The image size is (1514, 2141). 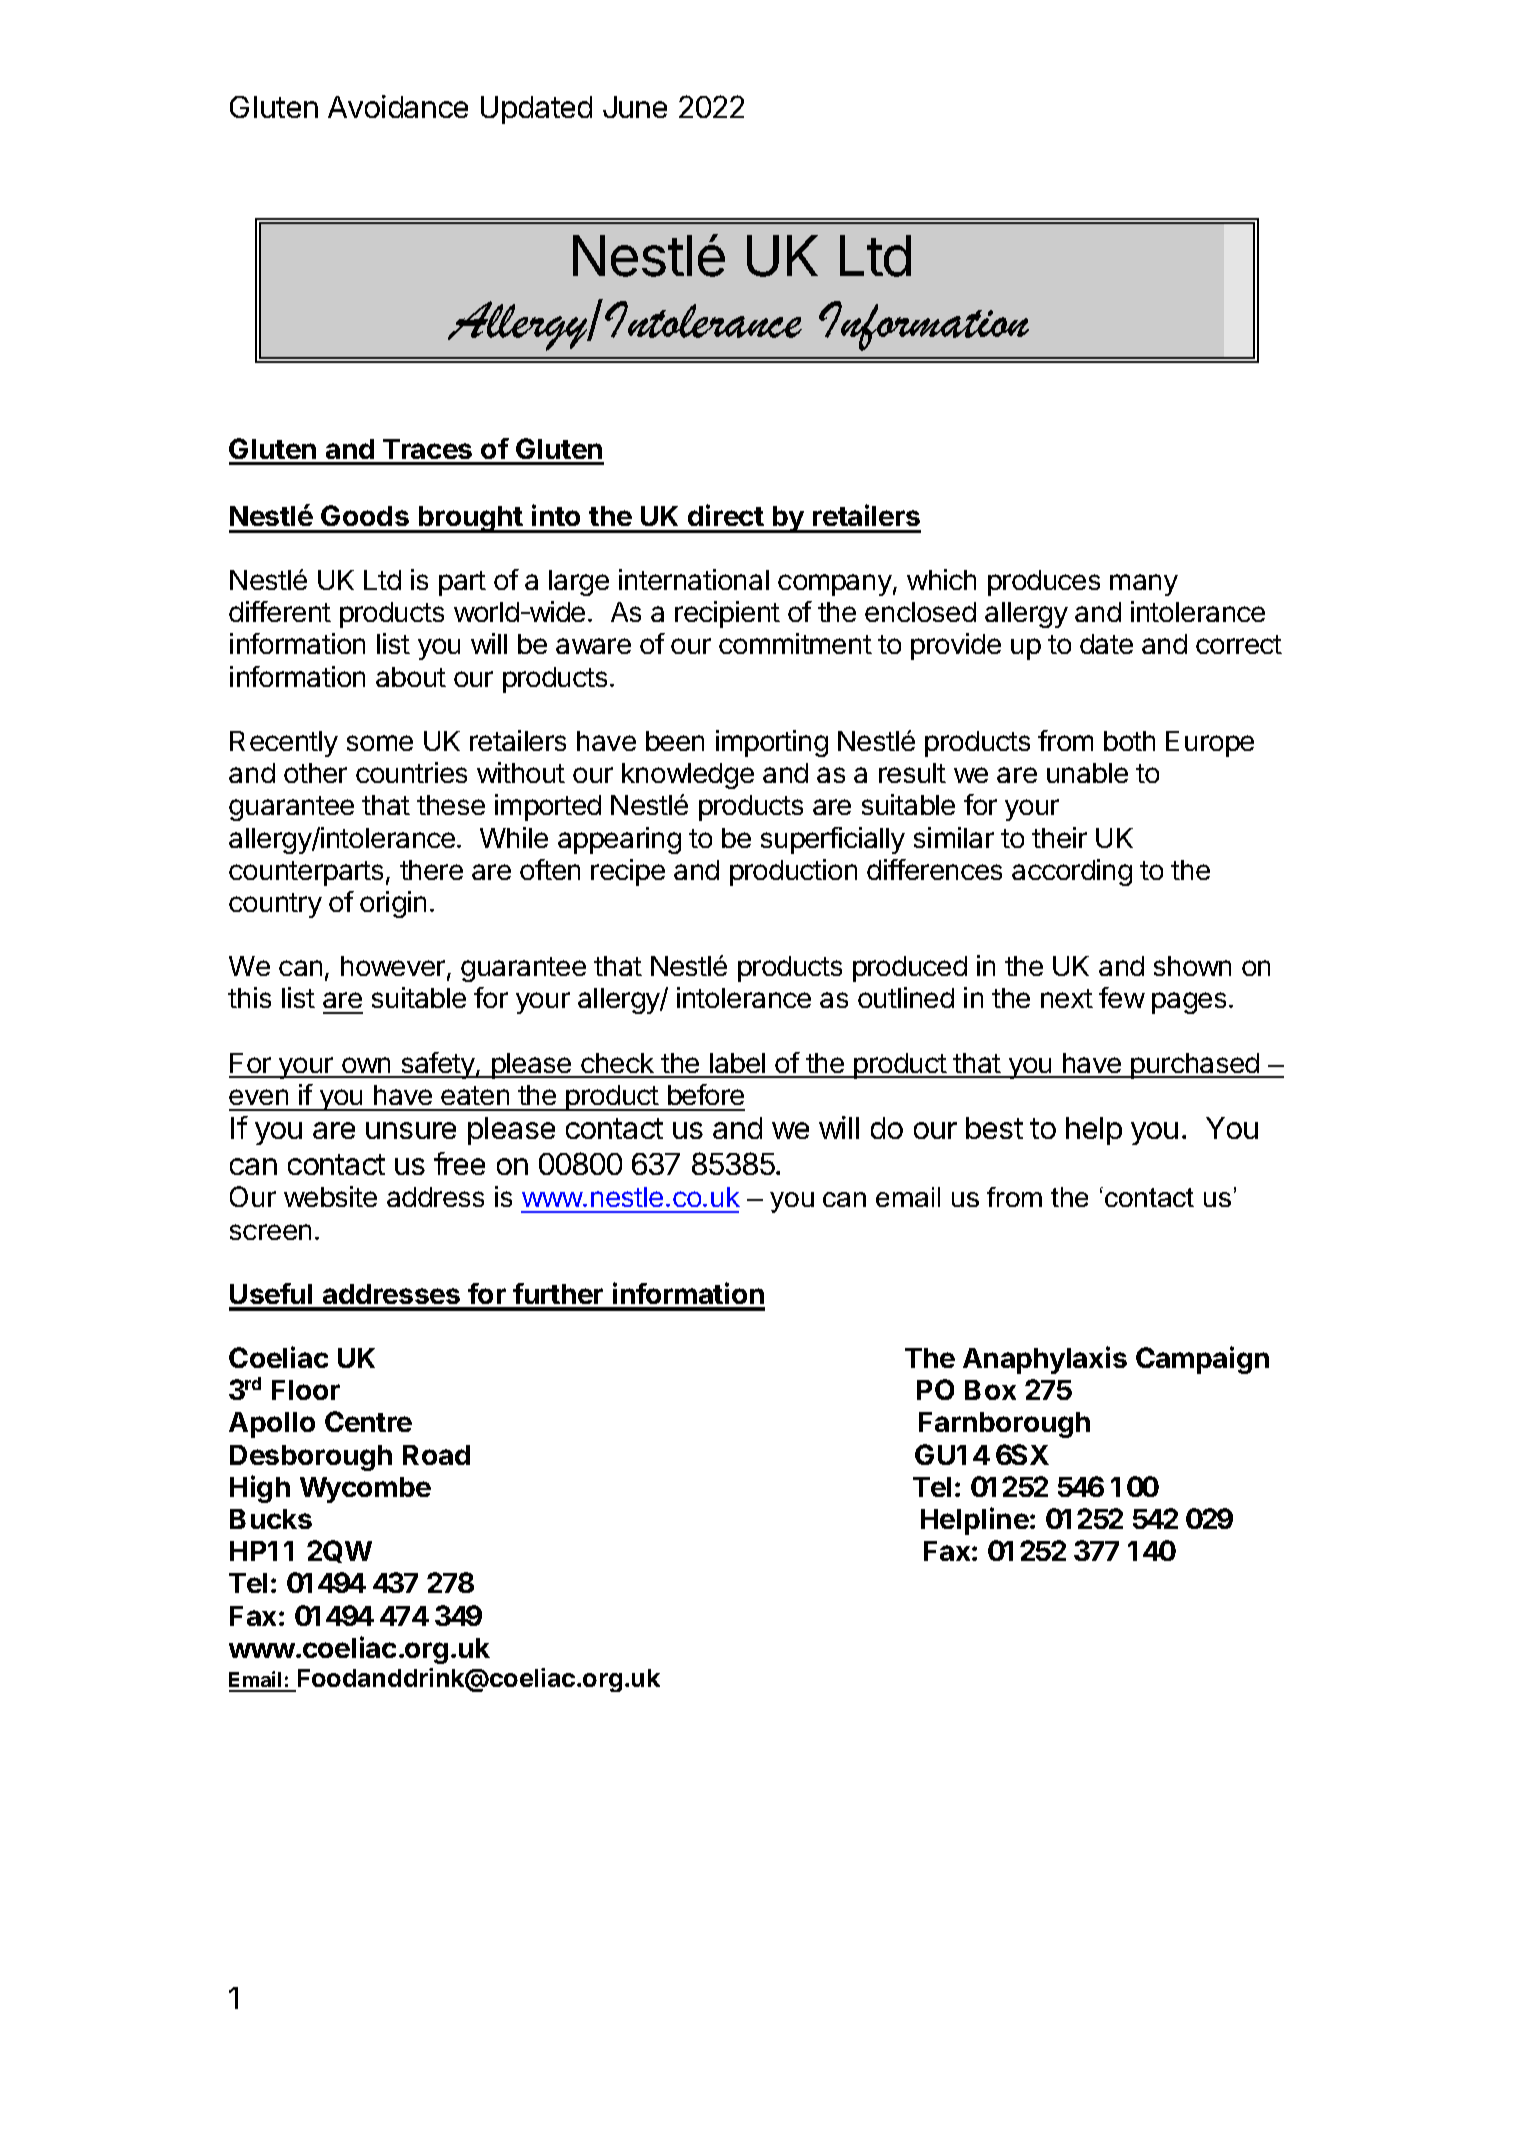 I want to click on Box, so click(x=990, y=1390).
